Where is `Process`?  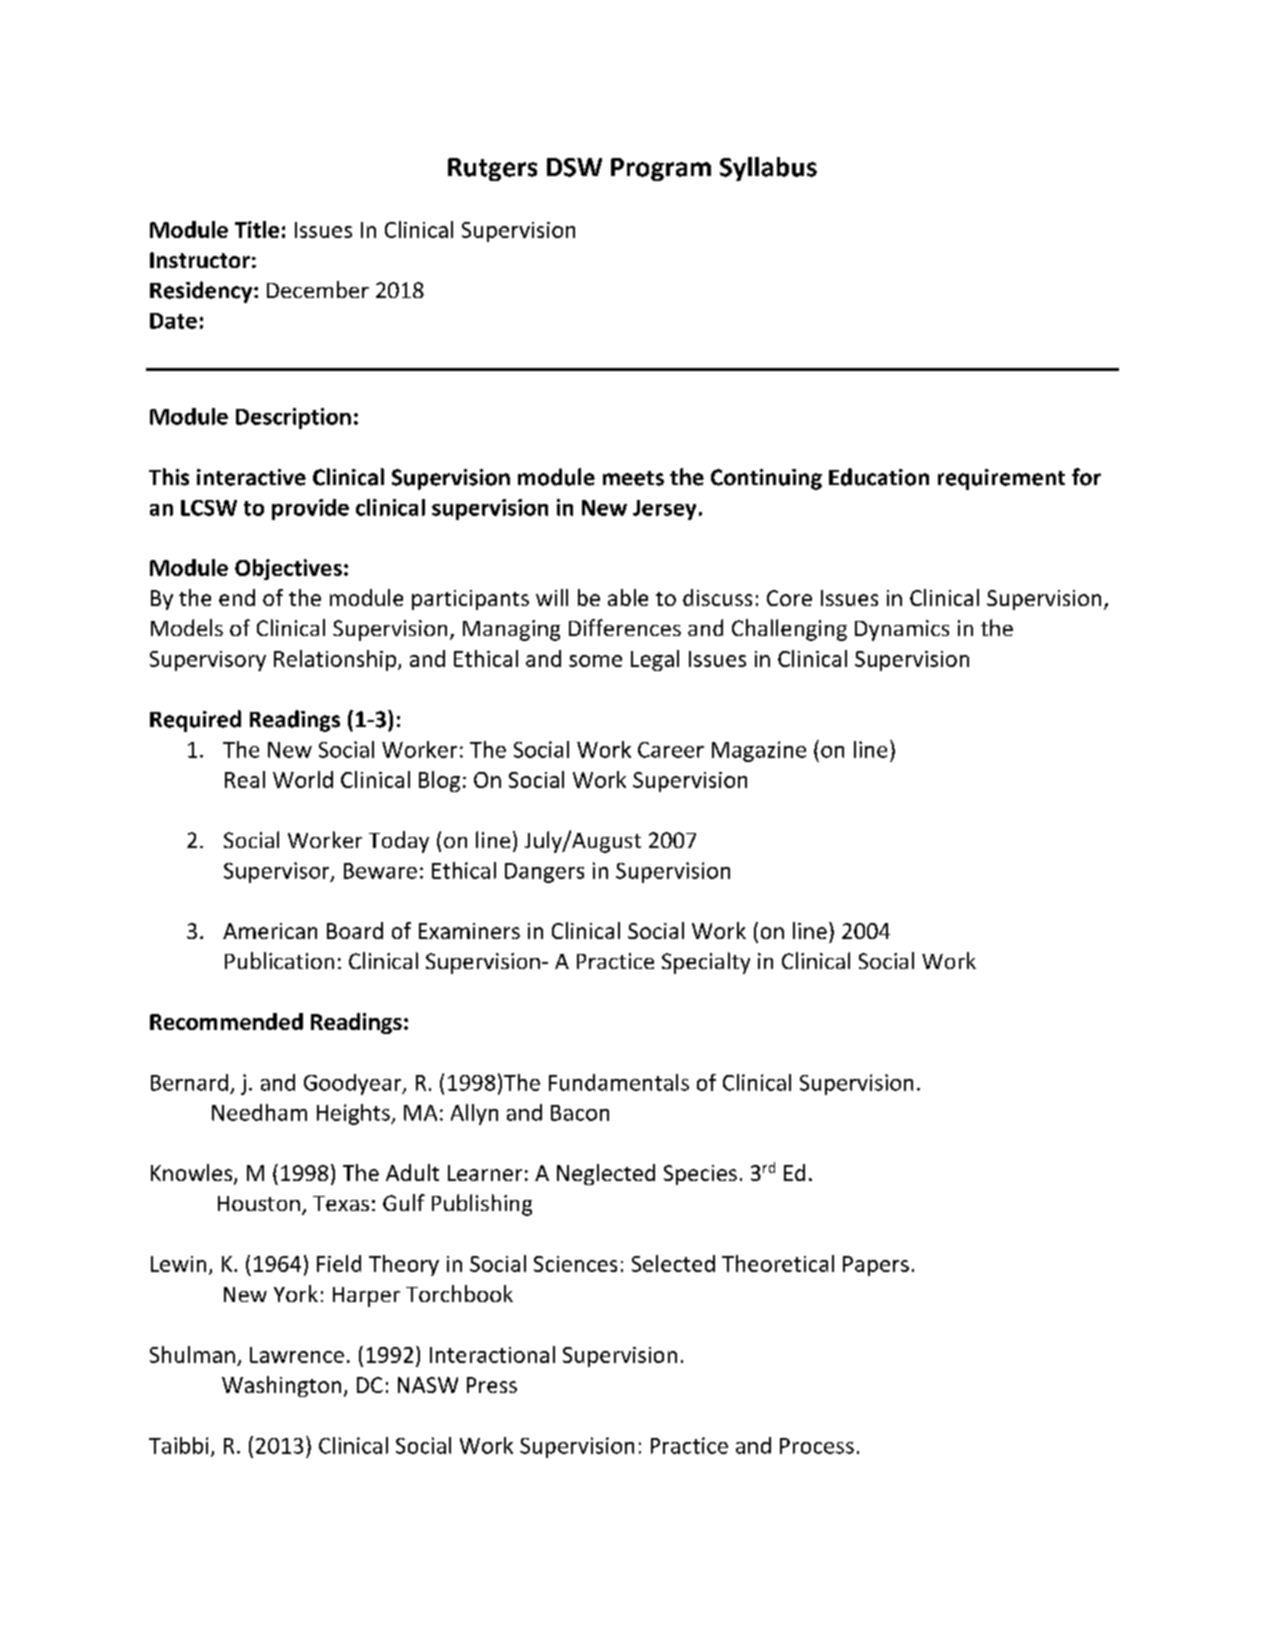 Process is located at coordinates (817, 1446).
